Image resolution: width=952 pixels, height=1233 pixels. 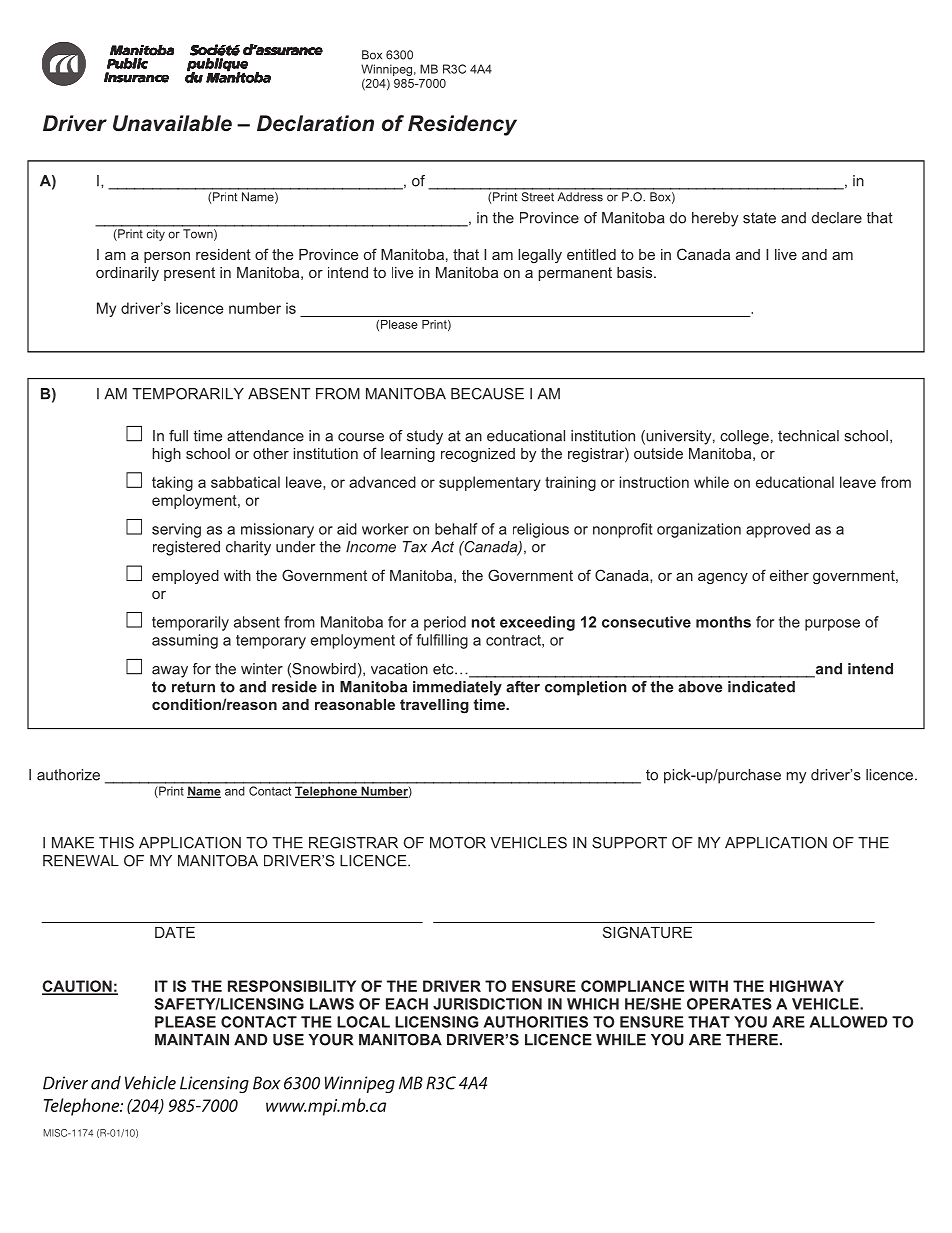 What do you see at coordinates (434, 706) in the page?
I see `travelling` at bounding box center [434, 706].
